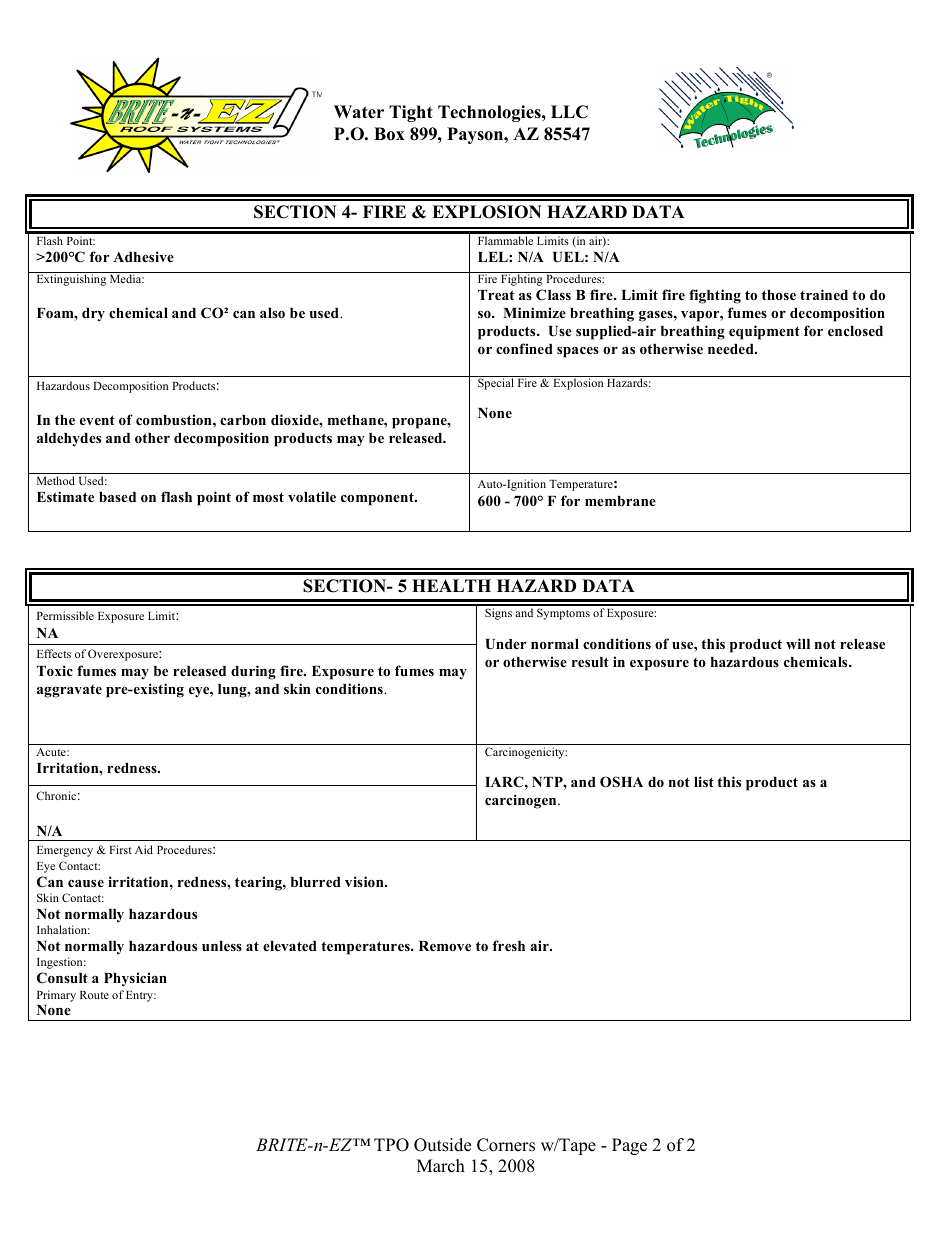 The height and width of the page is (1233, 952). I want to click on Adhesive, so click(143, 256).
